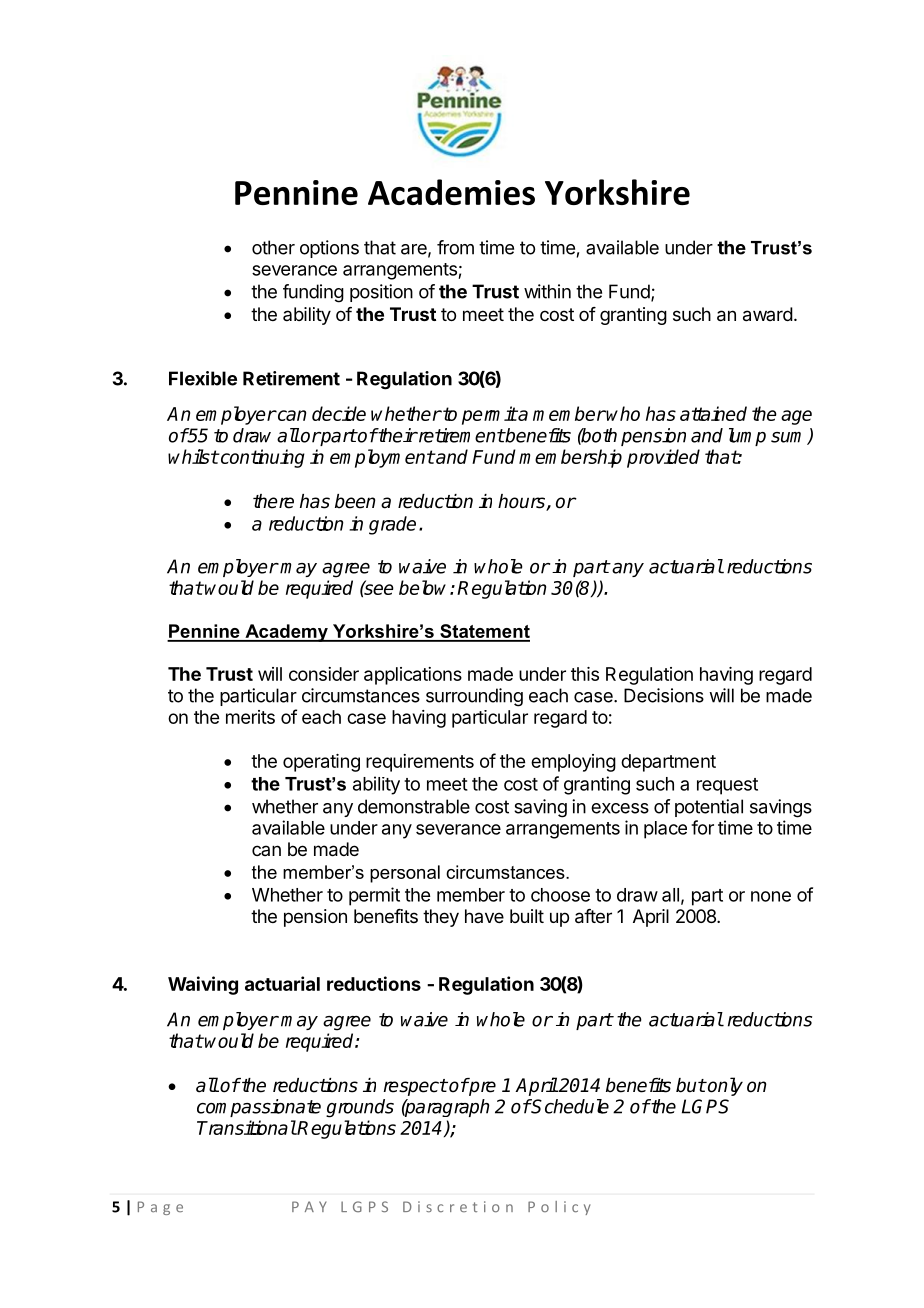  Describe the element at coordinates (484, 632) in the screenshot. I see `Statement` at that location.
